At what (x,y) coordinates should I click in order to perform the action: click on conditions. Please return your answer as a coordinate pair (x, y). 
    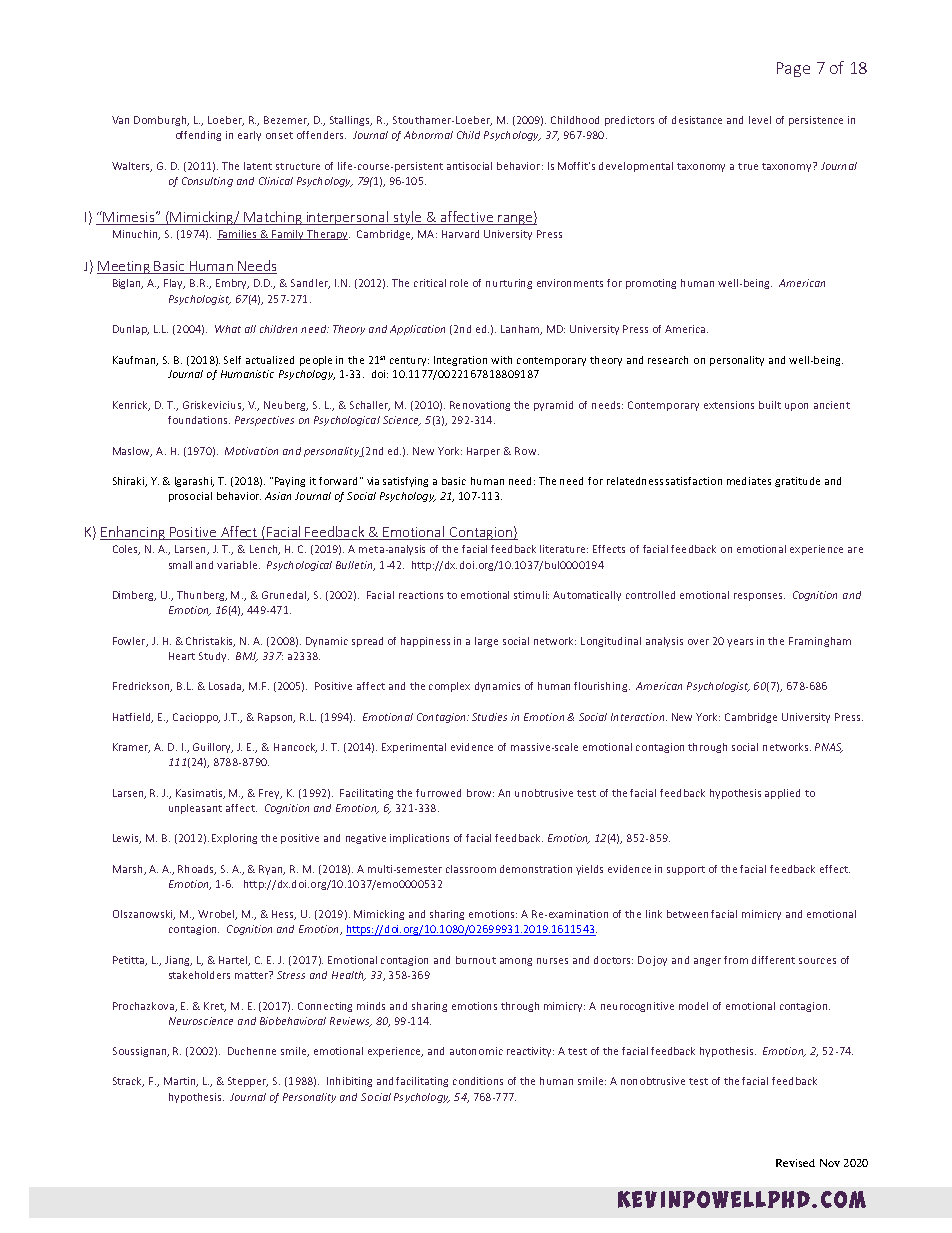
    Looking at the image, I should click on (478, 1081).
